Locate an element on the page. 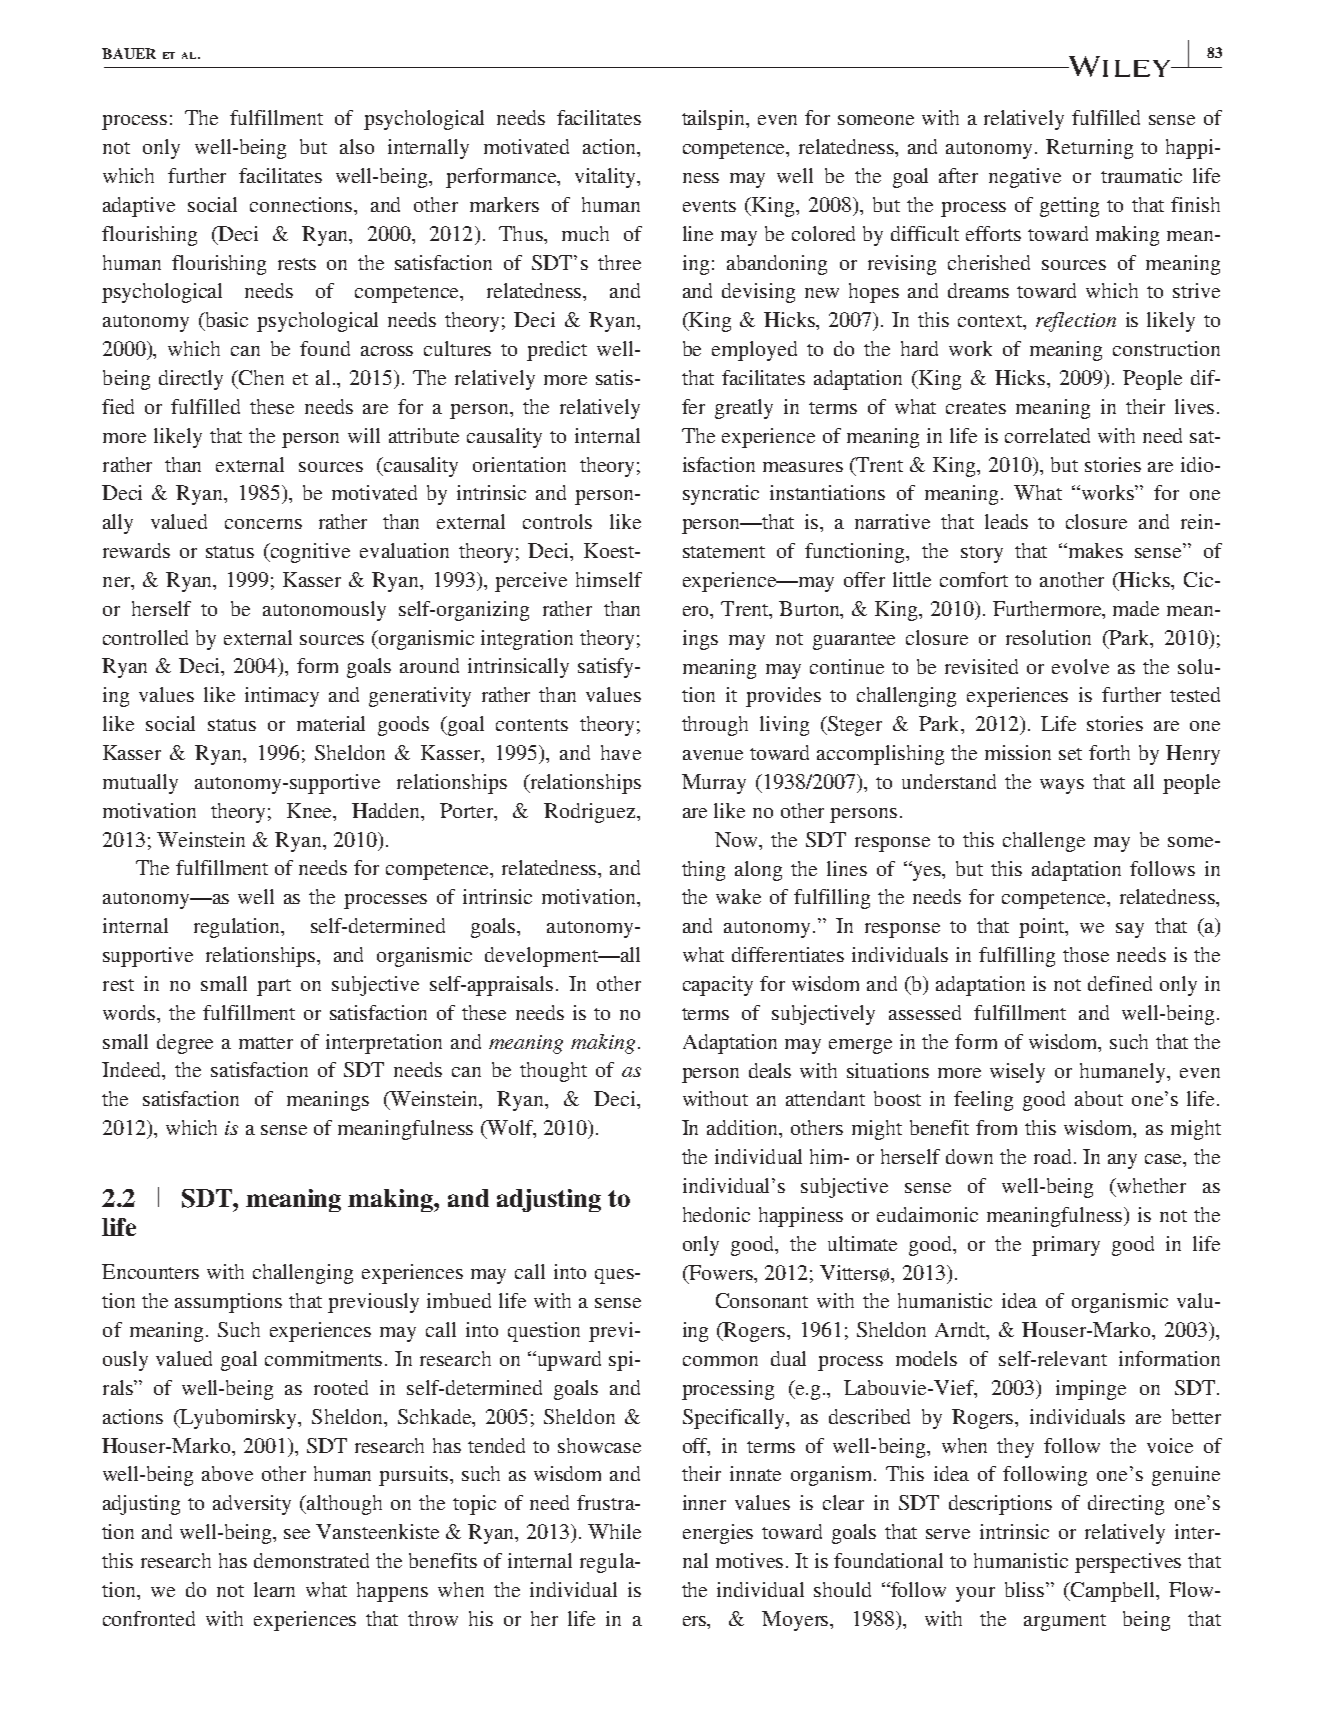 Image resolution: width=1321 pixels, height=1736 pixels. also is located at coordinates (357, 146).
